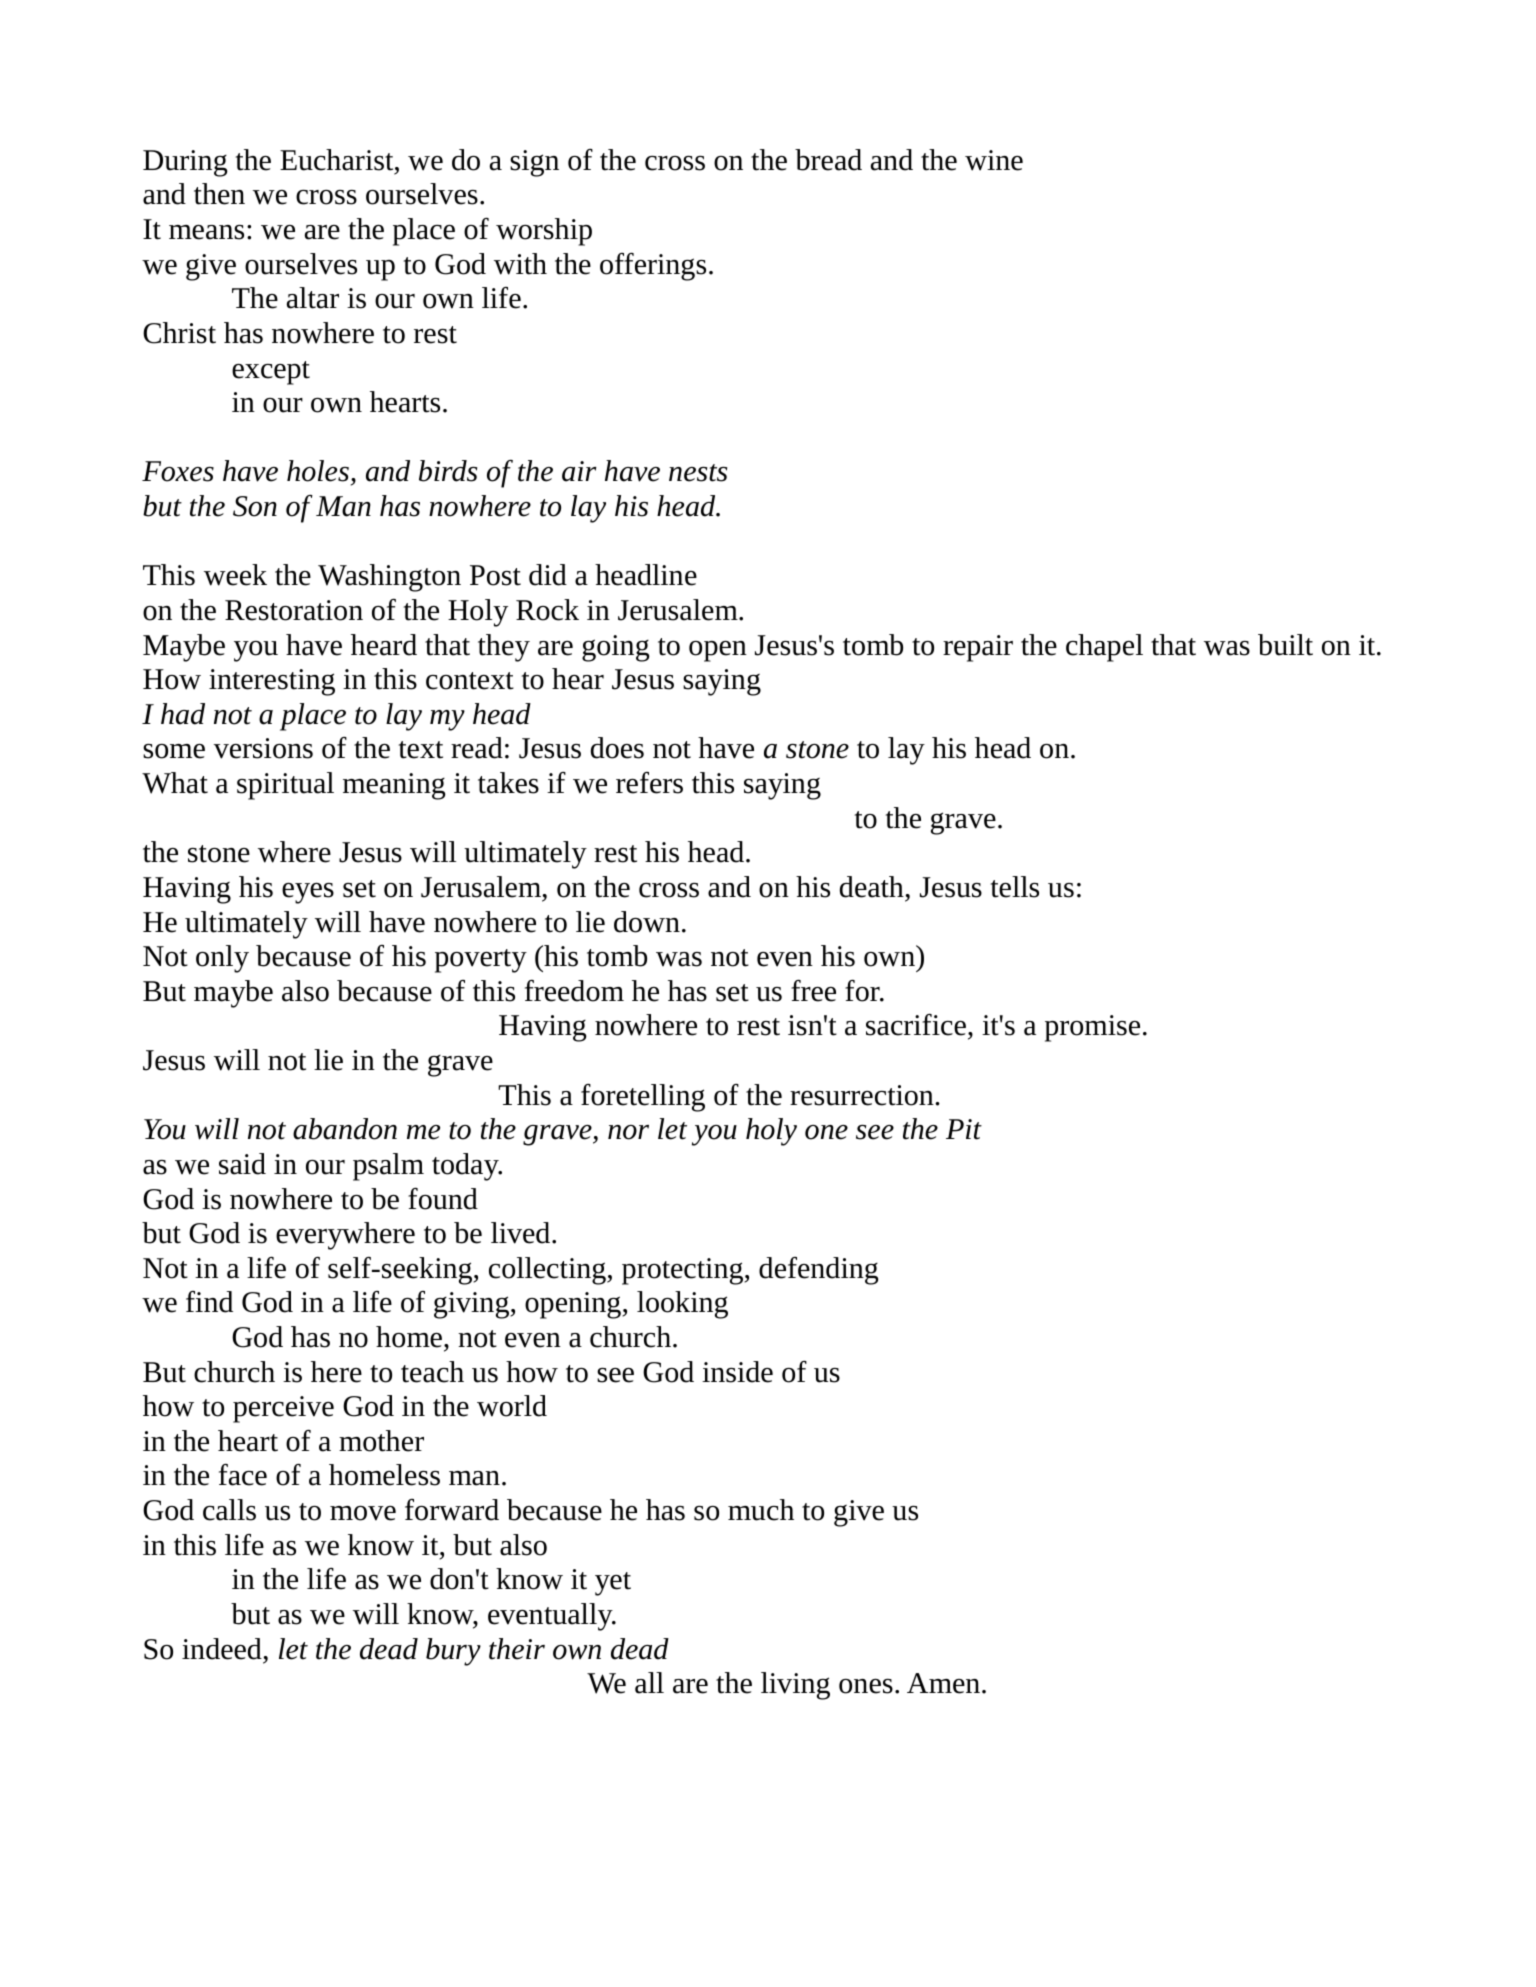 The width and height of the document is (1536, 1987). What do you see at coordinates (209, 1302) in the document?
I see `find` at bounding box center [209, 1302].
